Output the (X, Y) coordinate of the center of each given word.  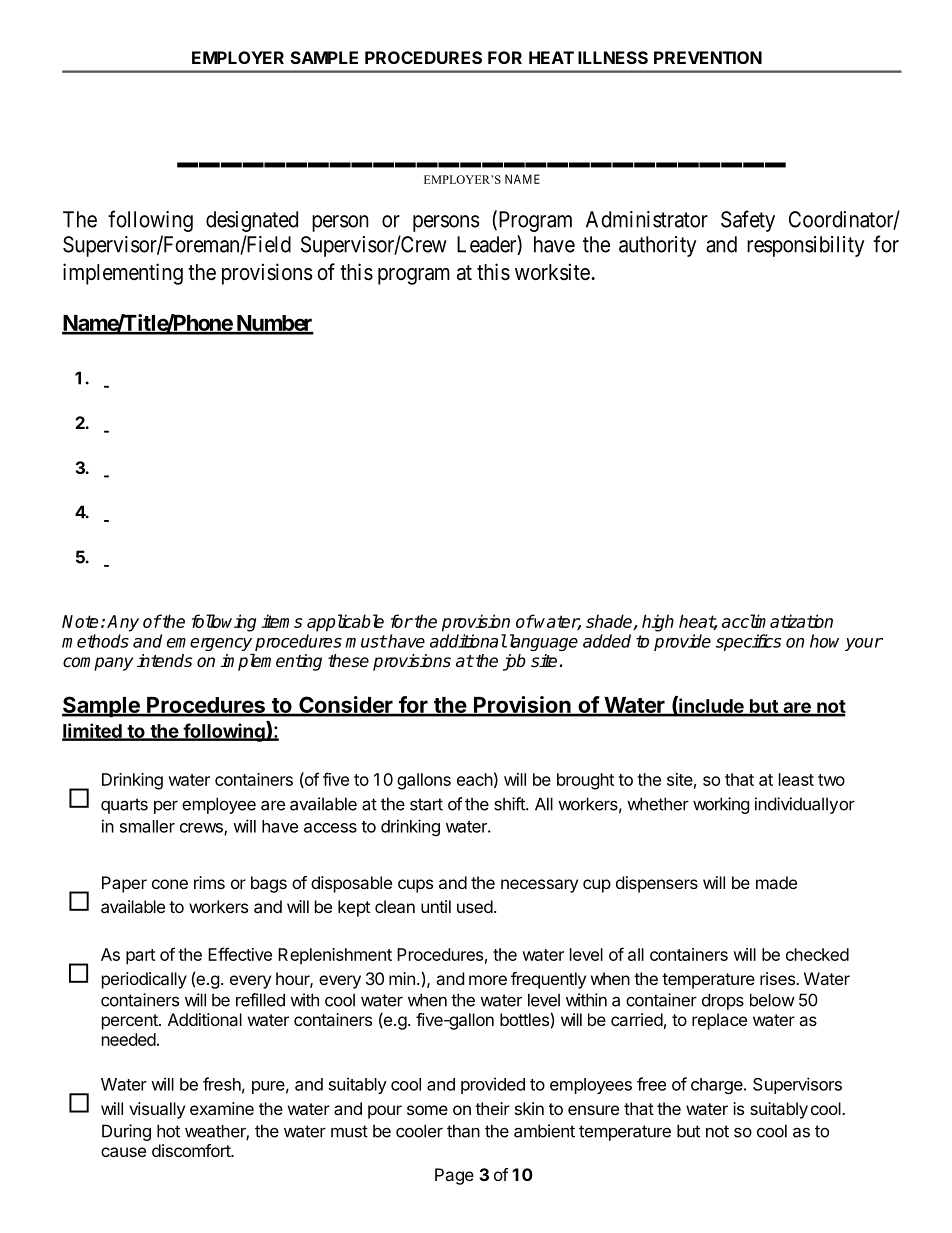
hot (168, 1131)
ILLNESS (613, 57)
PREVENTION (708, 57)
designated (252, 221)
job (514, 662)
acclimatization (777, 621)
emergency (209, 644)
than (463, 1131)
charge (718, 1086)
